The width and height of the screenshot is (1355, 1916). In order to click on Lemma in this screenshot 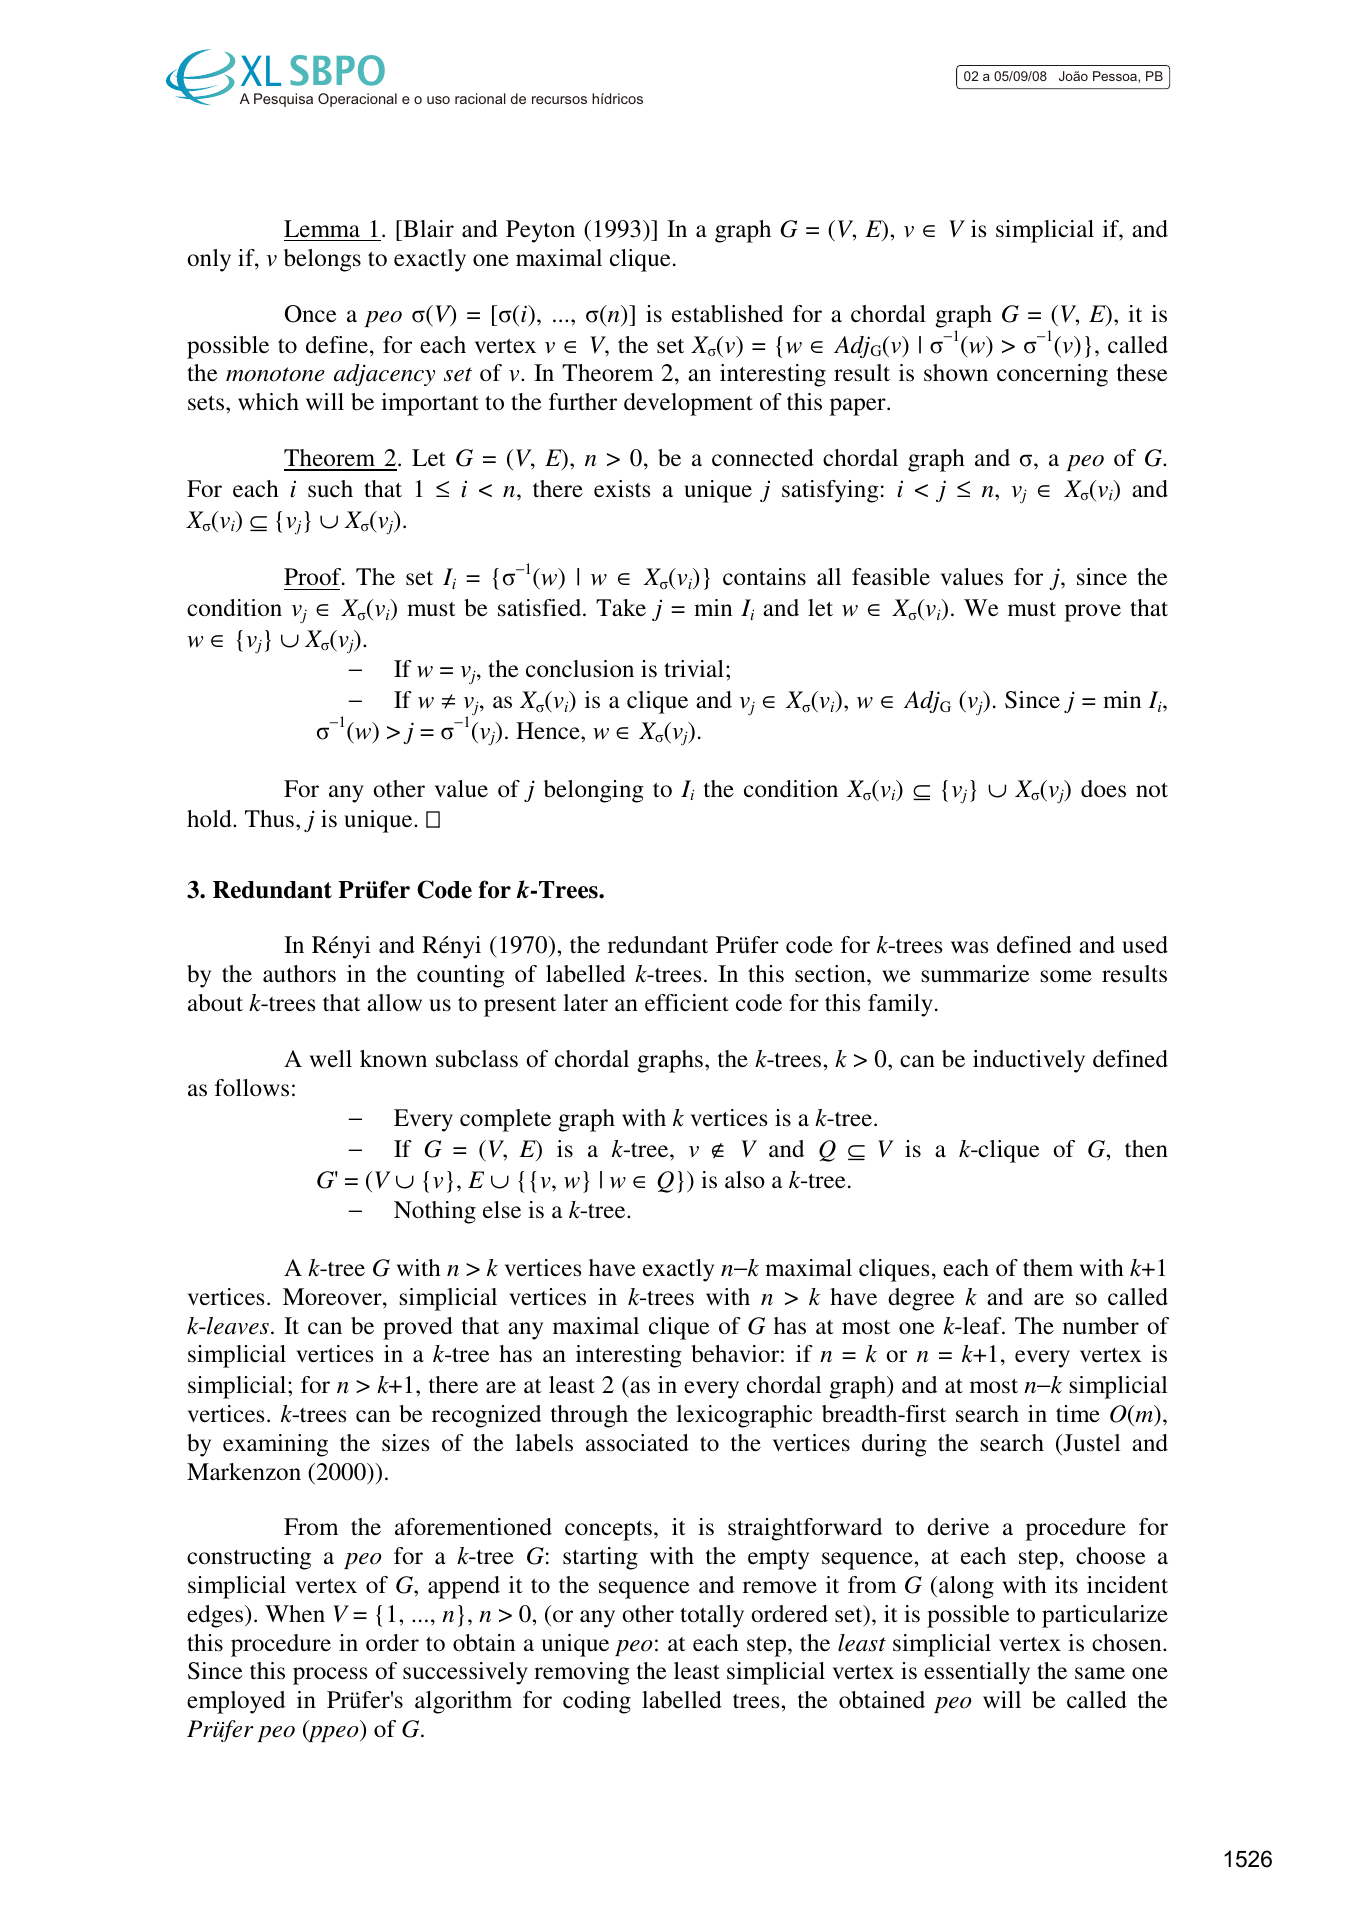, I will do `click(322, 229)`.
